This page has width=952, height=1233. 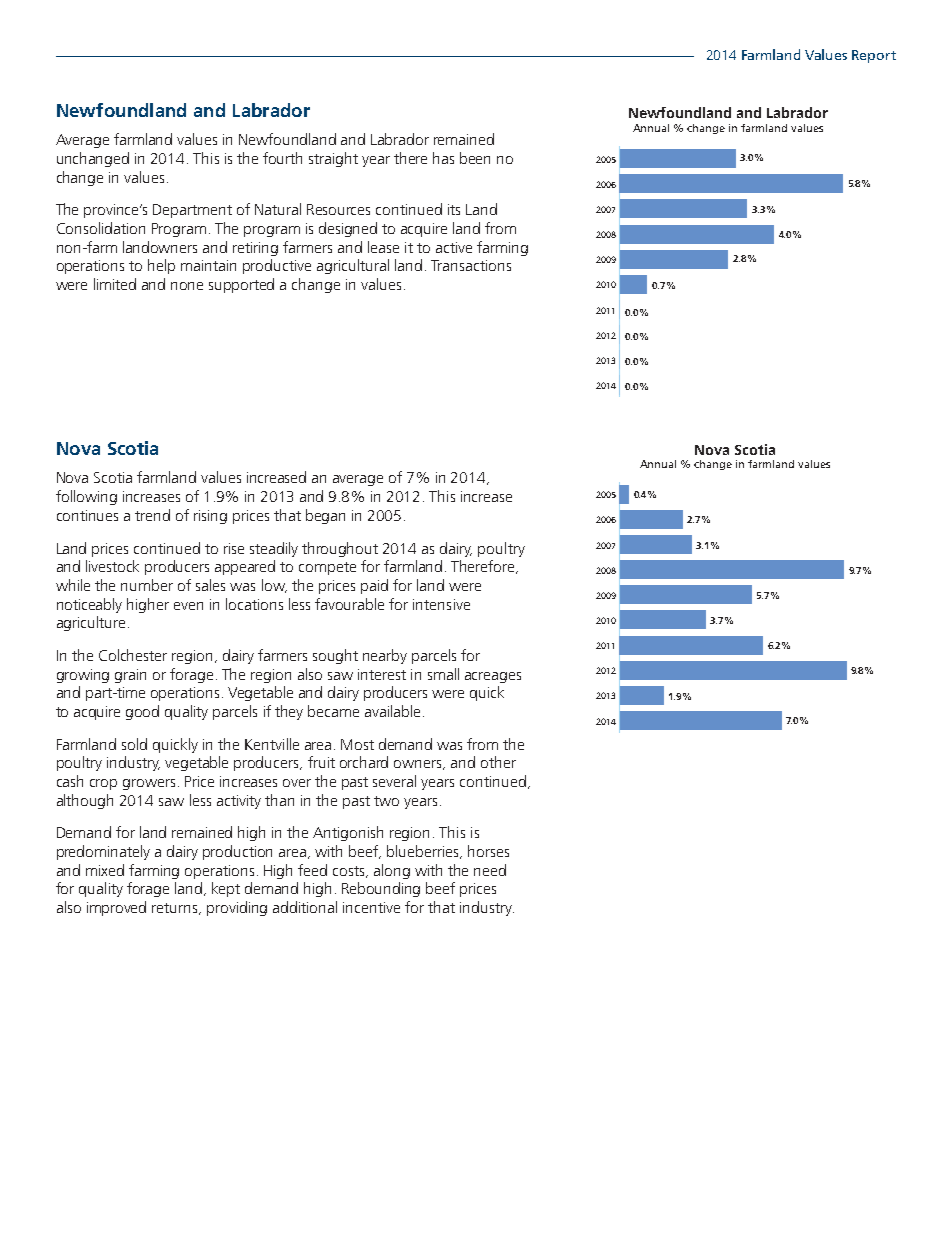 I want to click on number, so click(x=147, y=585).
